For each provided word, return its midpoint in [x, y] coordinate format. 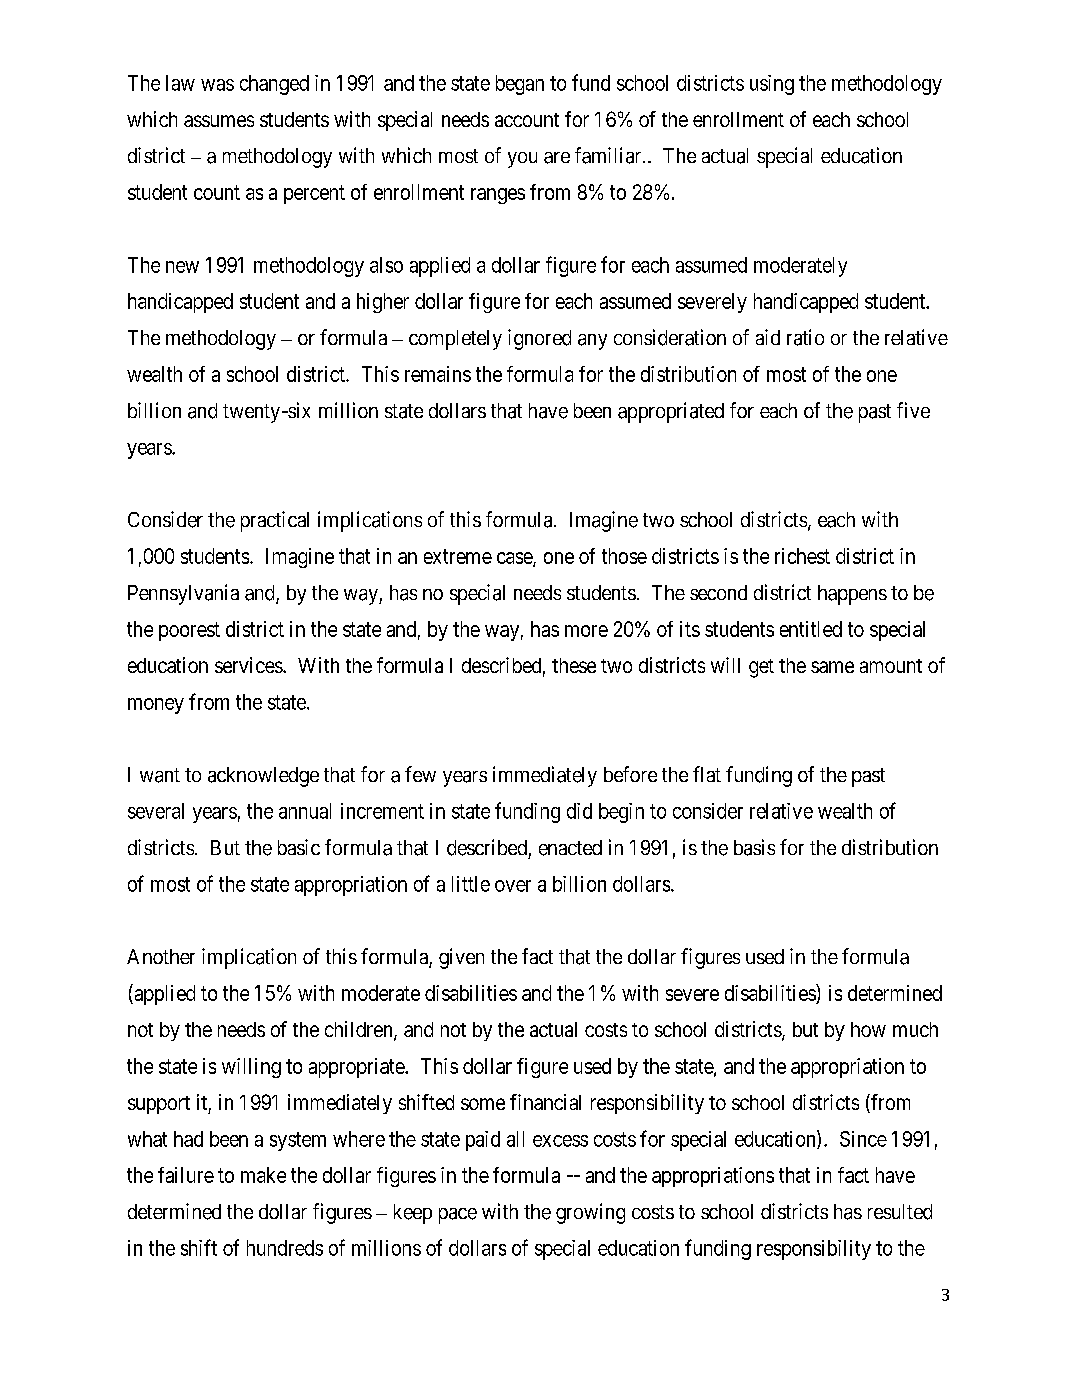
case [515, 559]
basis [754, 847]
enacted [570, 848]
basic [299, 847]
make [263, 1175]
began [520, 85]
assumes [219, 121]
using [772, 85]
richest [802, 556]
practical [275, 521]
